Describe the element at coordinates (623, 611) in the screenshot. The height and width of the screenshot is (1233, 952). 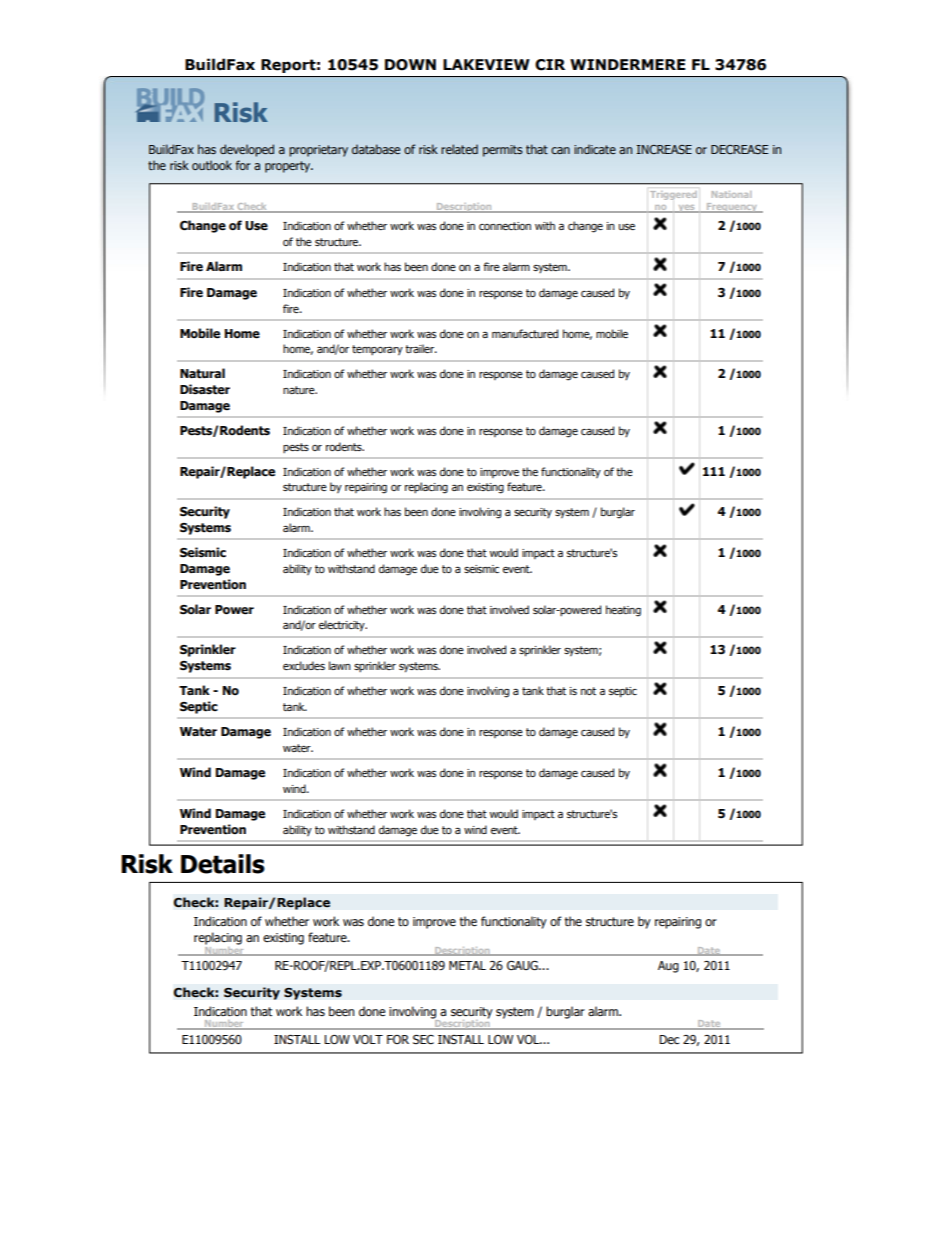
I see `heating` at that location.
